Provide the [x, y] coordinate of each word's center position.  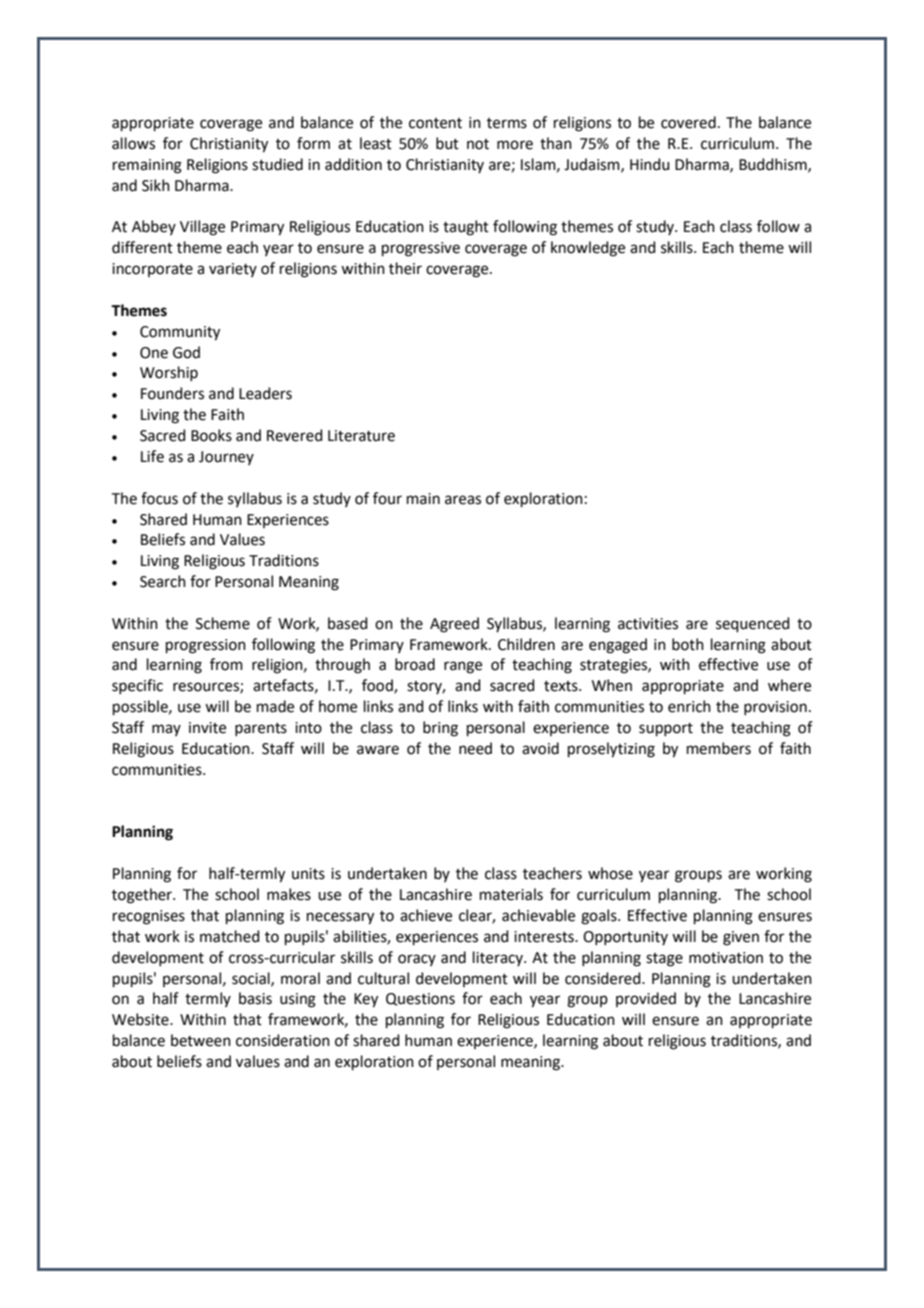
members [719, 748]
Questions [420, 999]
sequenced [753, 624]
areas [463, 500]
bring [440, 729]
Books [211, 435]
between [201, 1040]
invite [207, 728]
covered [688, 122]
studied [277, 164]
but [447, 143]
